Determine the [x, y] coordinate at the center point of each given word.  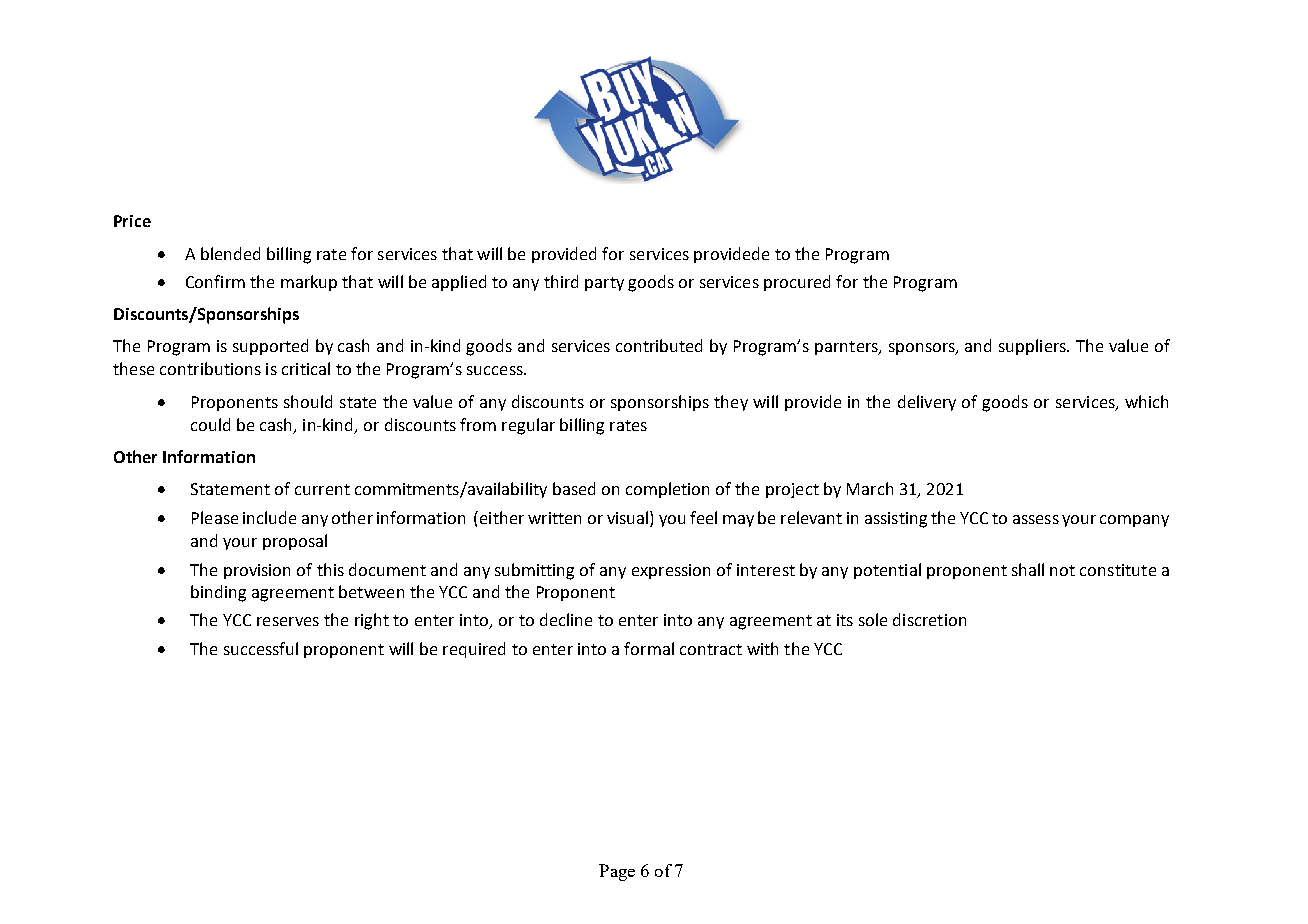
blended [230, 253]
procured [797, 283]
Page [617, 872]
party [604, 284]
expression [671, 571]
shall [1028, 569]
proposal [295, 542]
